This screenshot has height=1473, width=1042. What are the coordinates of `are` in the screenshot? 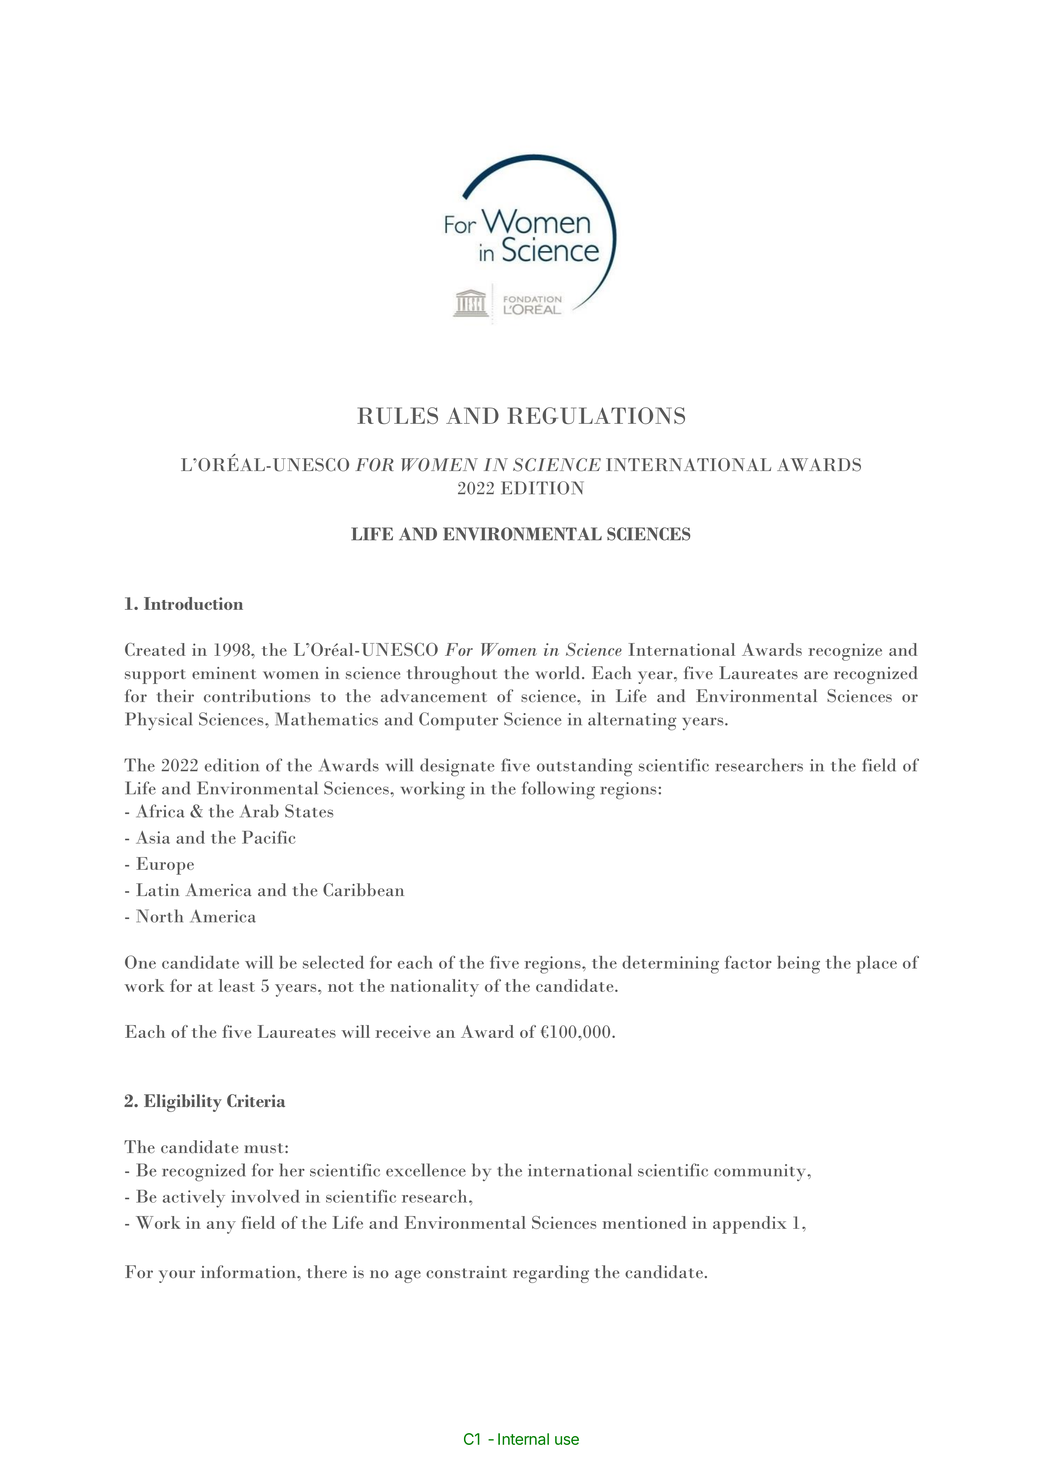 It's located at (816, 675).
